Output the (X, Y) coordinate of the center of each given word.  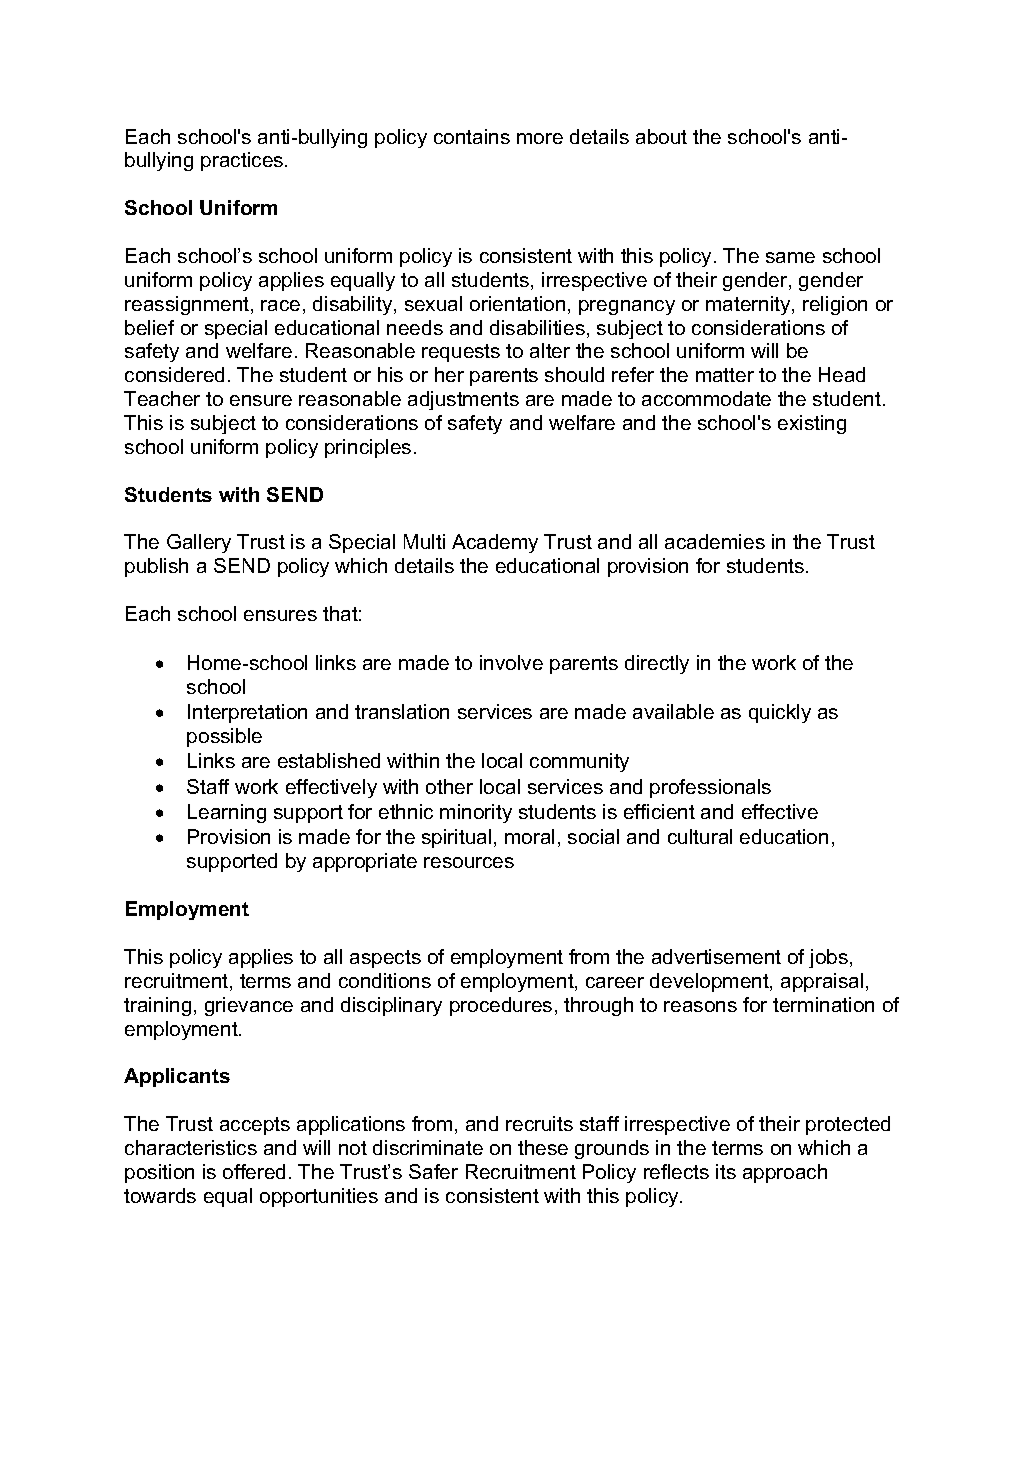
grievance (249, 1006)
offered (254, 1171)
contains (472, 136)
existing (812, 424)
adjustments (463, 400)
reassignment (188, 305)
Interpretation (247, 713)
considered (174, 374)
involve (511, 662)
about (661, 136)
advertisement (716, 956)
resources (469, 862)
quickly (780, 713)
